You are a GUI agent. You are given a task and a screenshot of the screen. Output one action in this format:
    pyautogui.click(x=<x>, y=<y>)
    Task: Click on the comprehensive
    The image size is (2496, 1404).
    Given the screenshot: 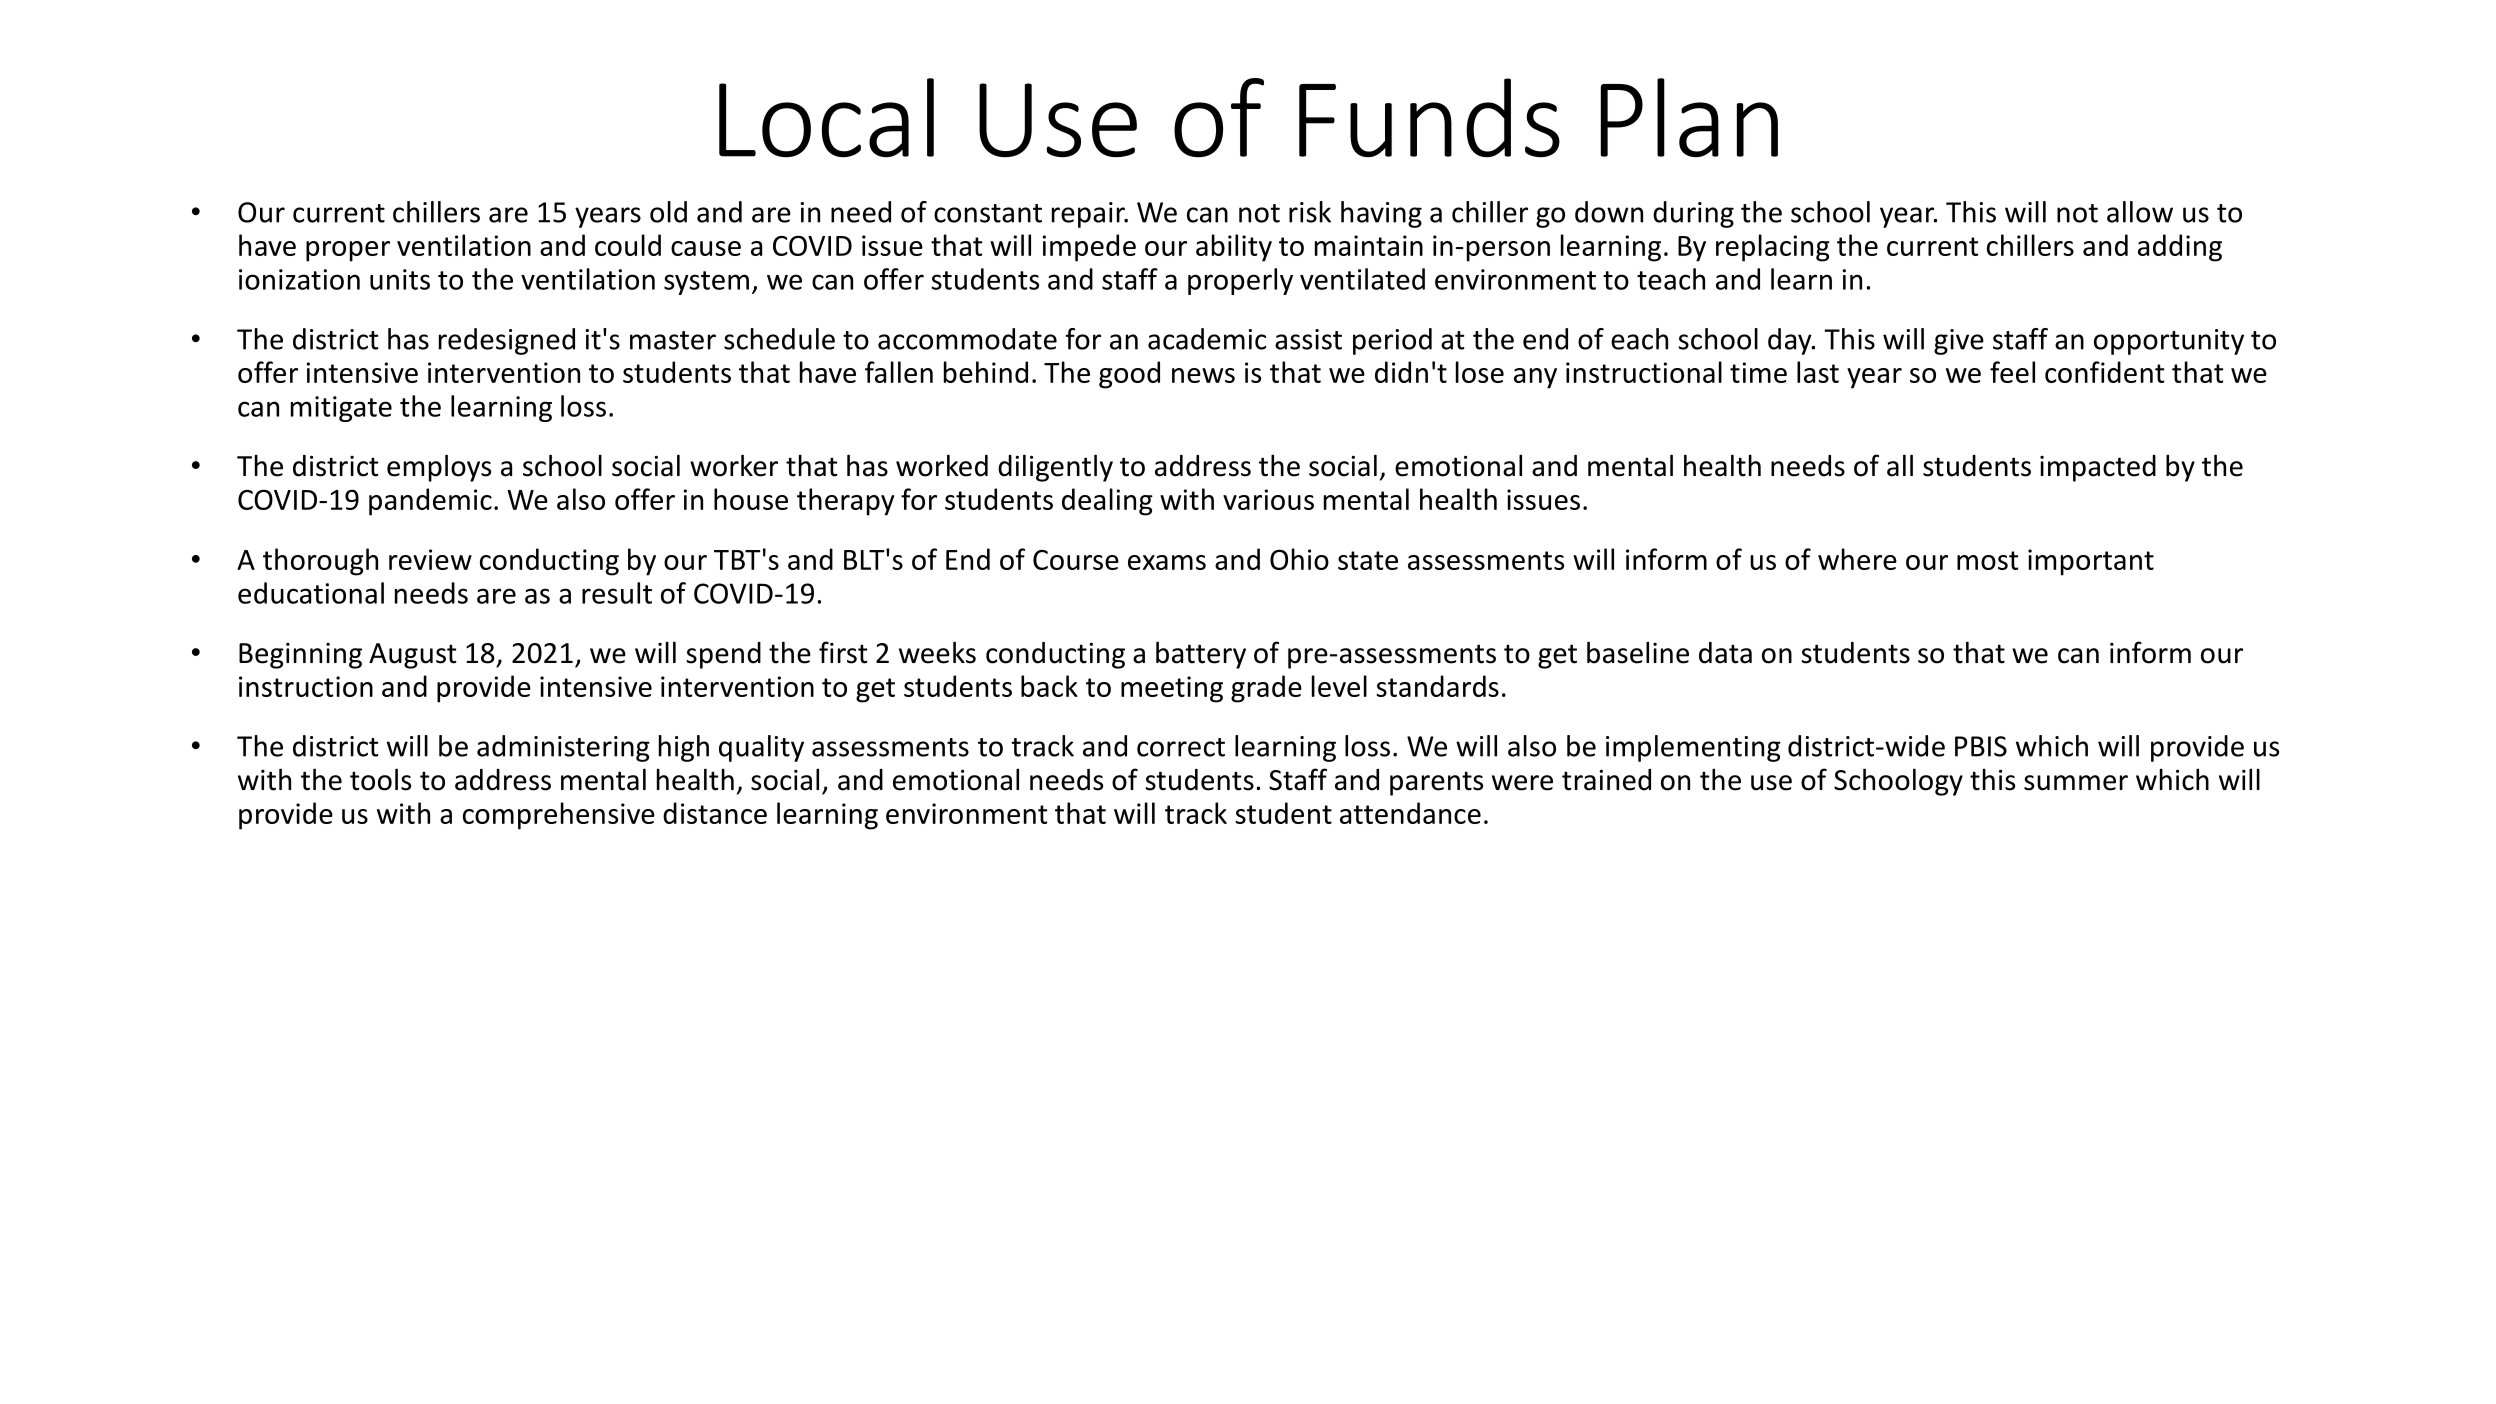 What is the action you would take?
    pyautogui.click(x=559, y=816)
